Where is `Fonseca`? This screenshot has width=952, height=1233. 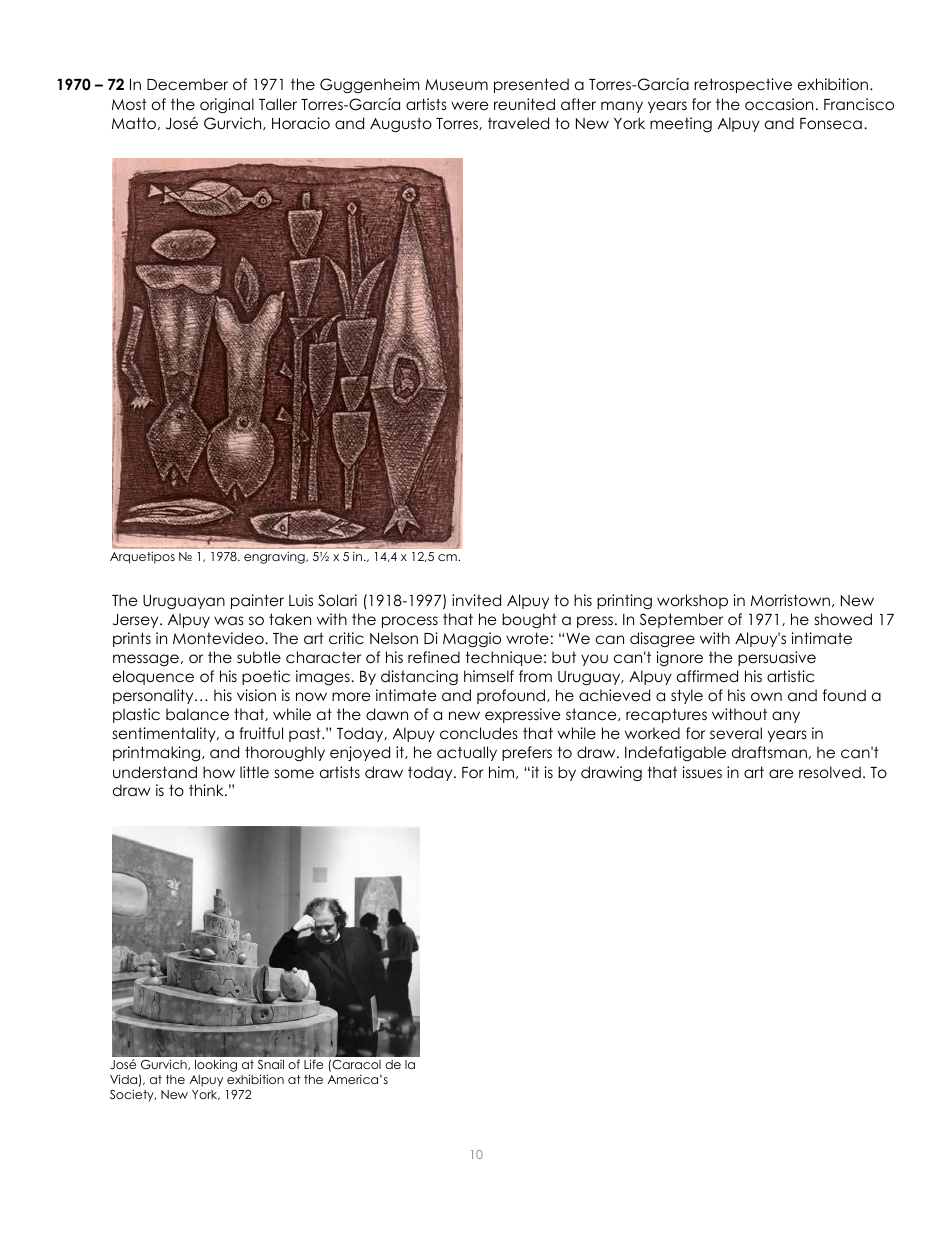
Fonseca is located at coordinates (831, 124).
